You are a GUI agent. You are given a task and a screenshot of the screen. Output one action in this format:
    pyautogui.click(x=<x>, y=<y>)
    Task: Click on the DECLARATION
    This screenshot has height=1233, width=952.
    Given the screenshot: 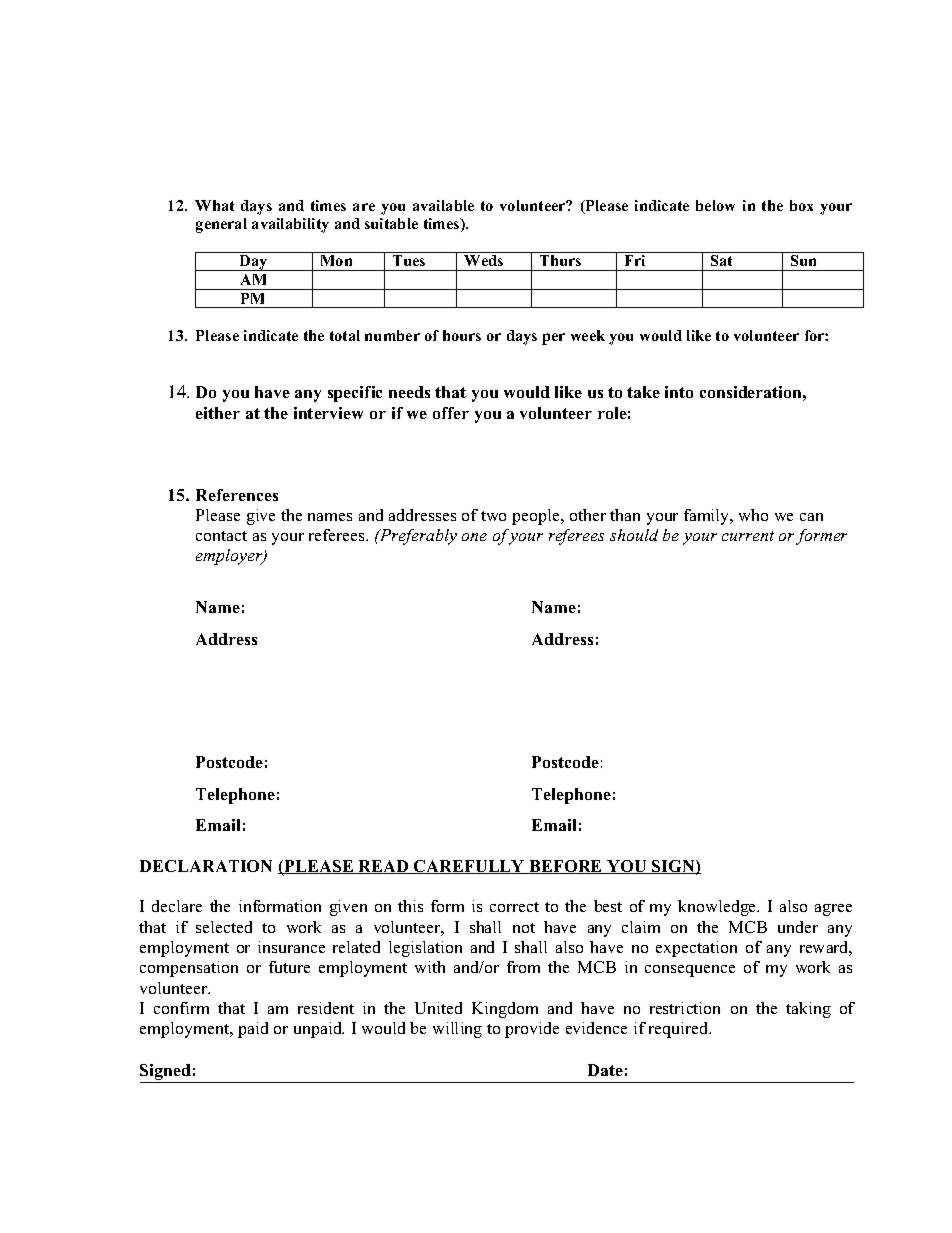 What is the action you would take?
    pyautogui.click(x=206, y=866)
